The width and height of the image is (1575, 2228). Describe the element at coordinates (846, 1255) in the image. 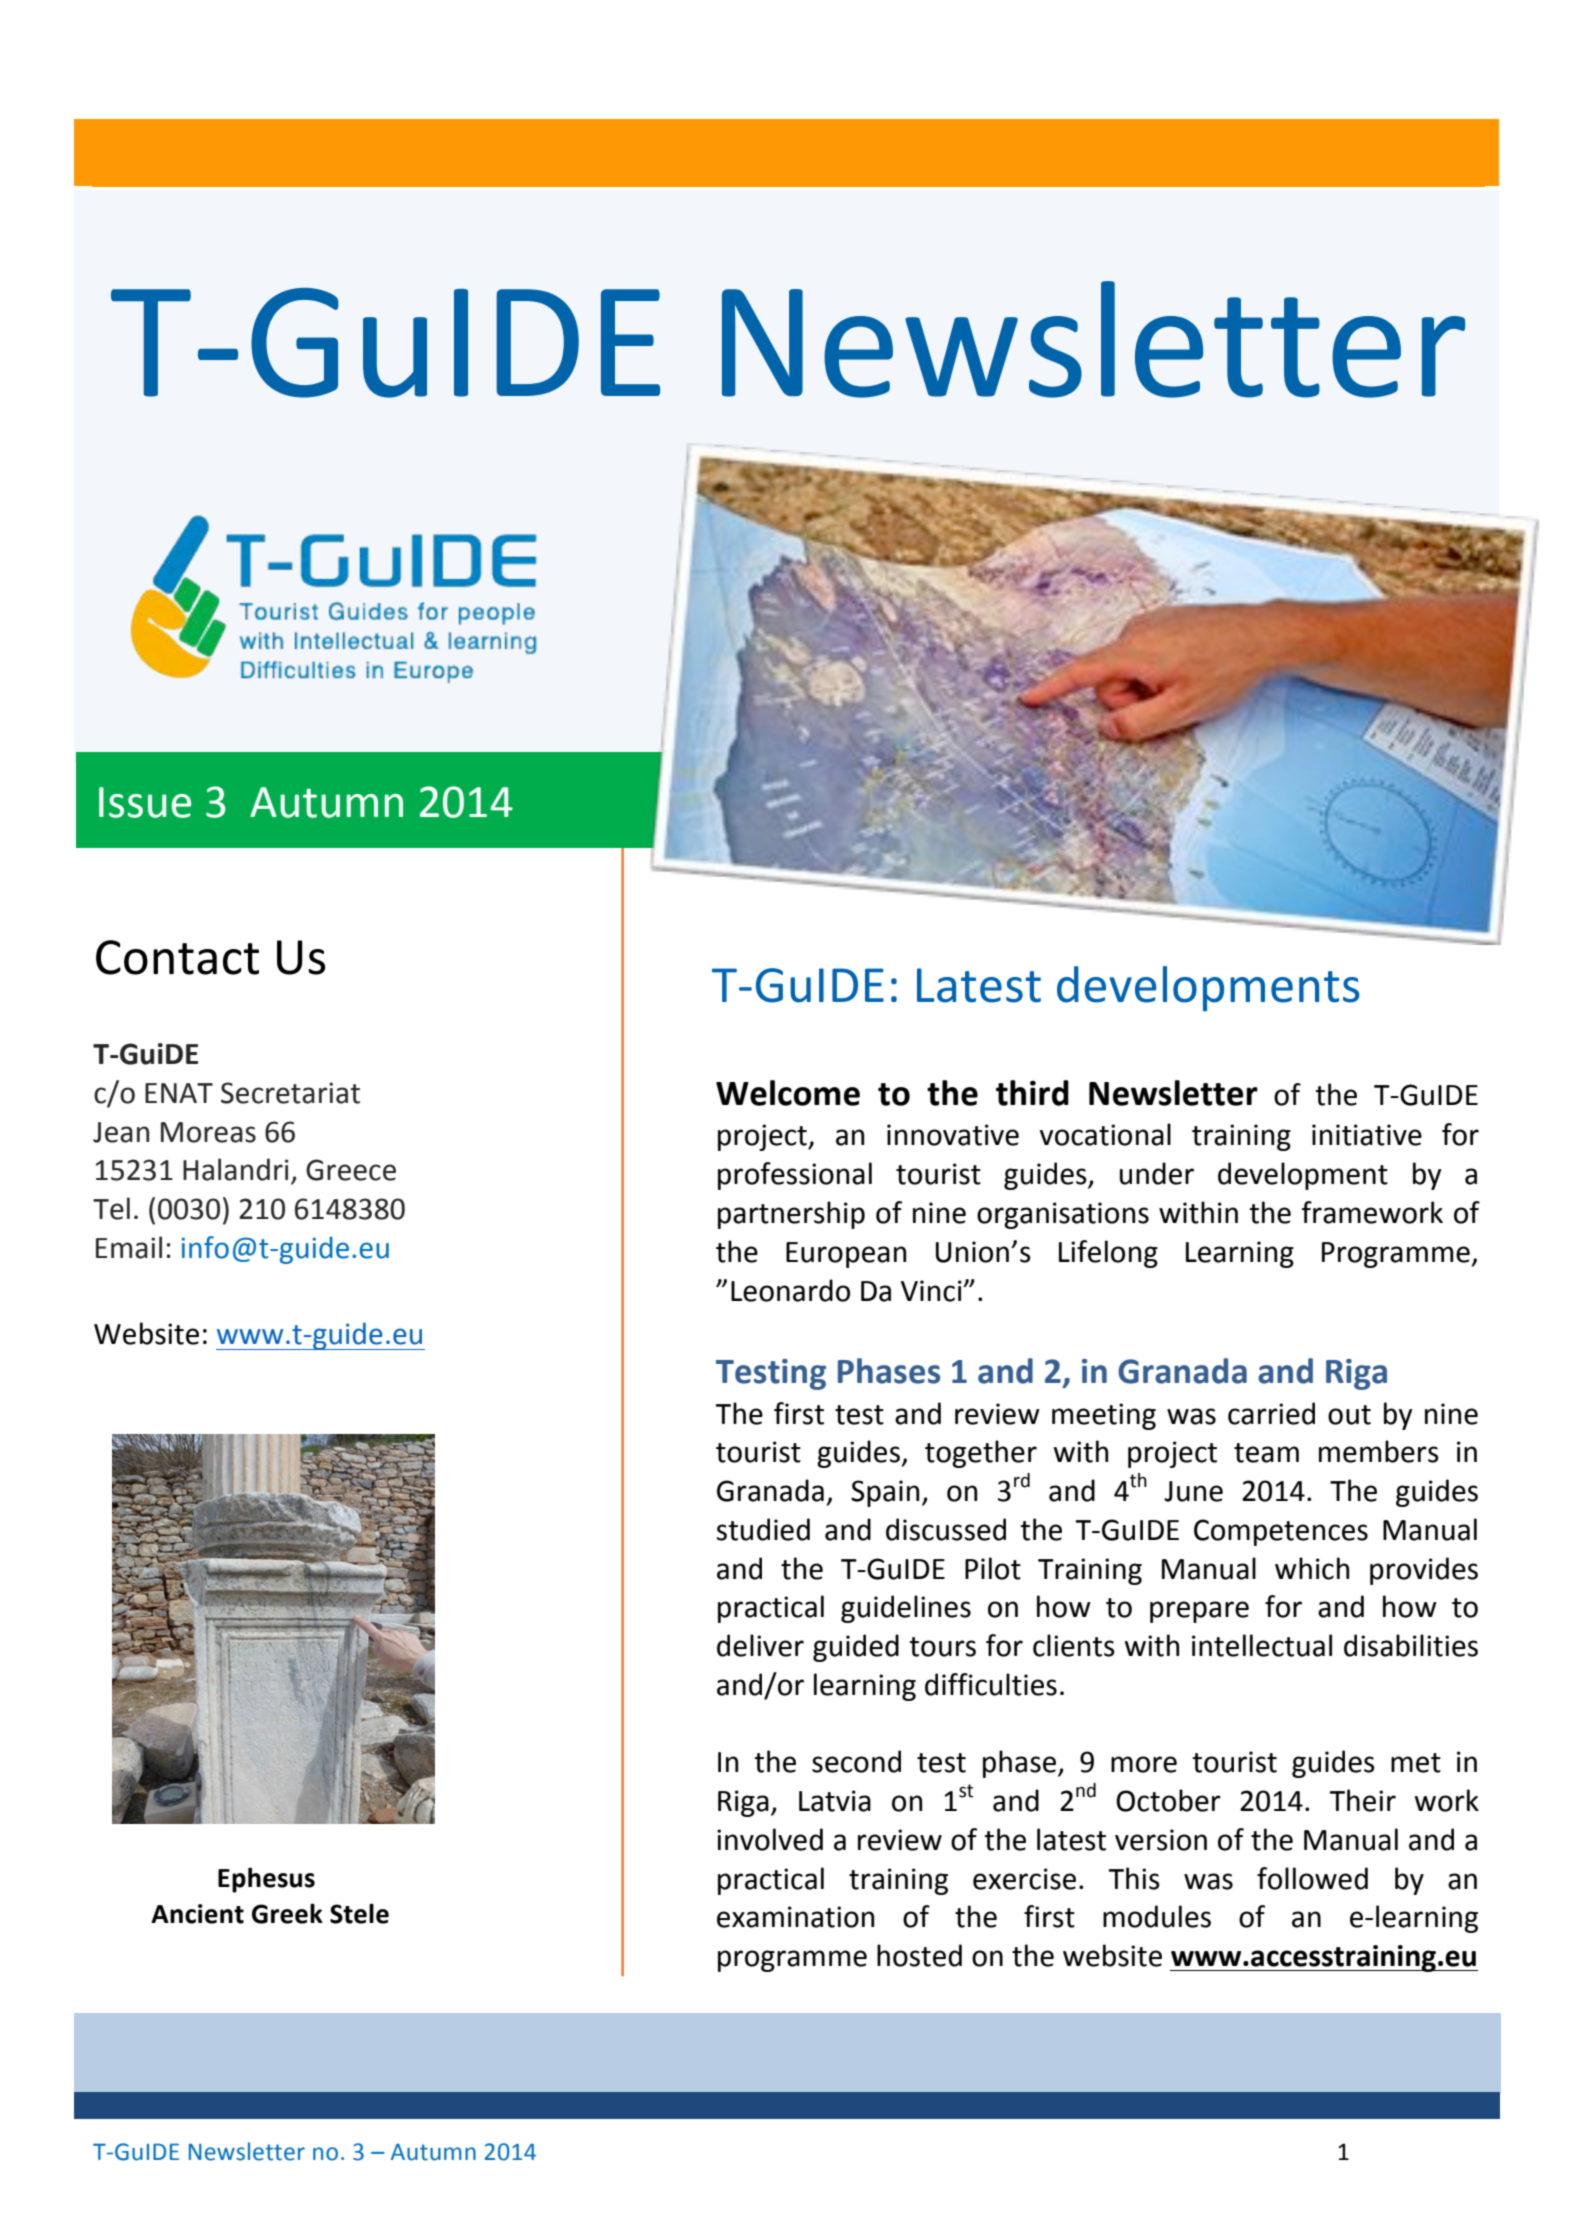

I see `European` at that location.
